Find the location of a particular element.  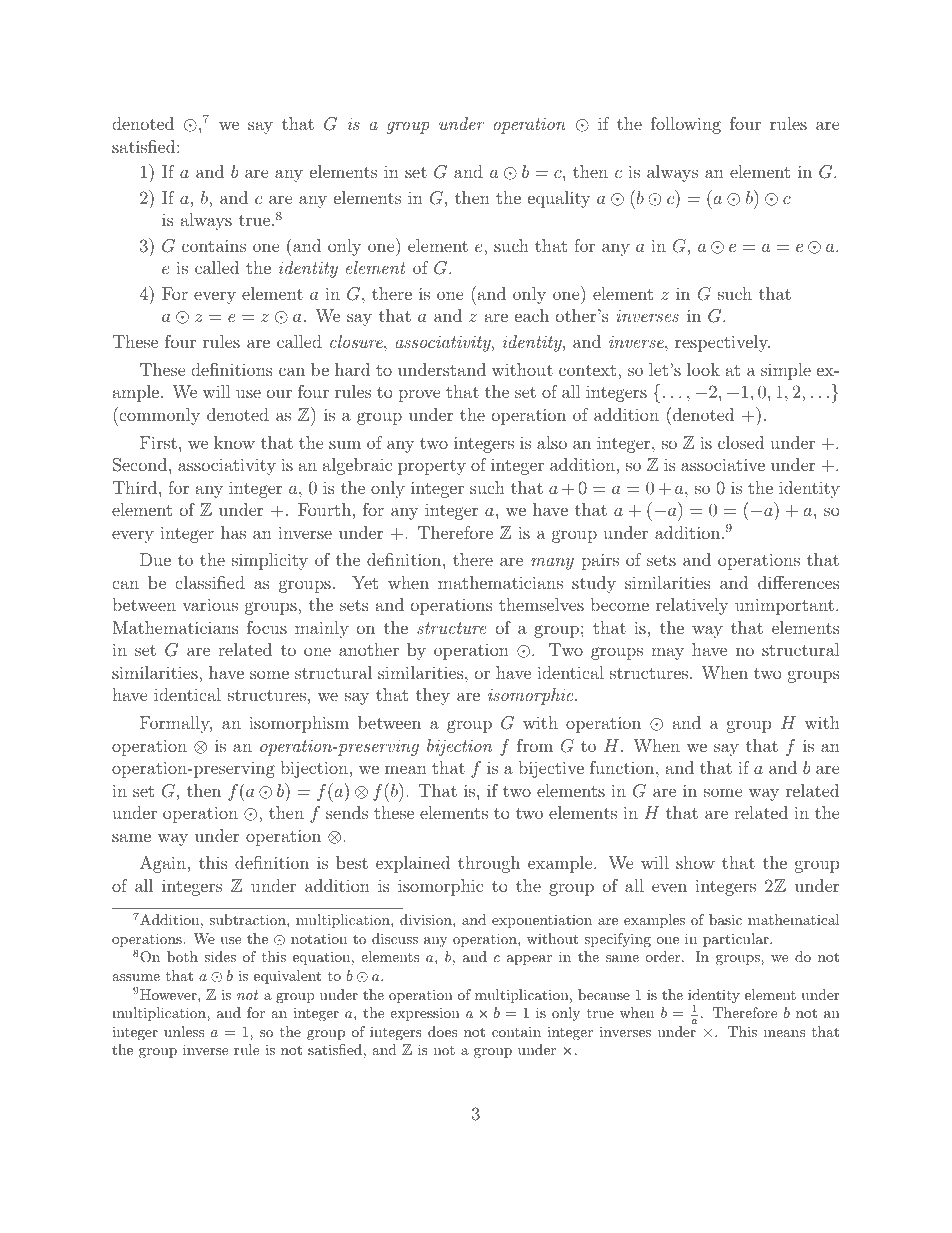

prove is located at coordinates (419, 395).
